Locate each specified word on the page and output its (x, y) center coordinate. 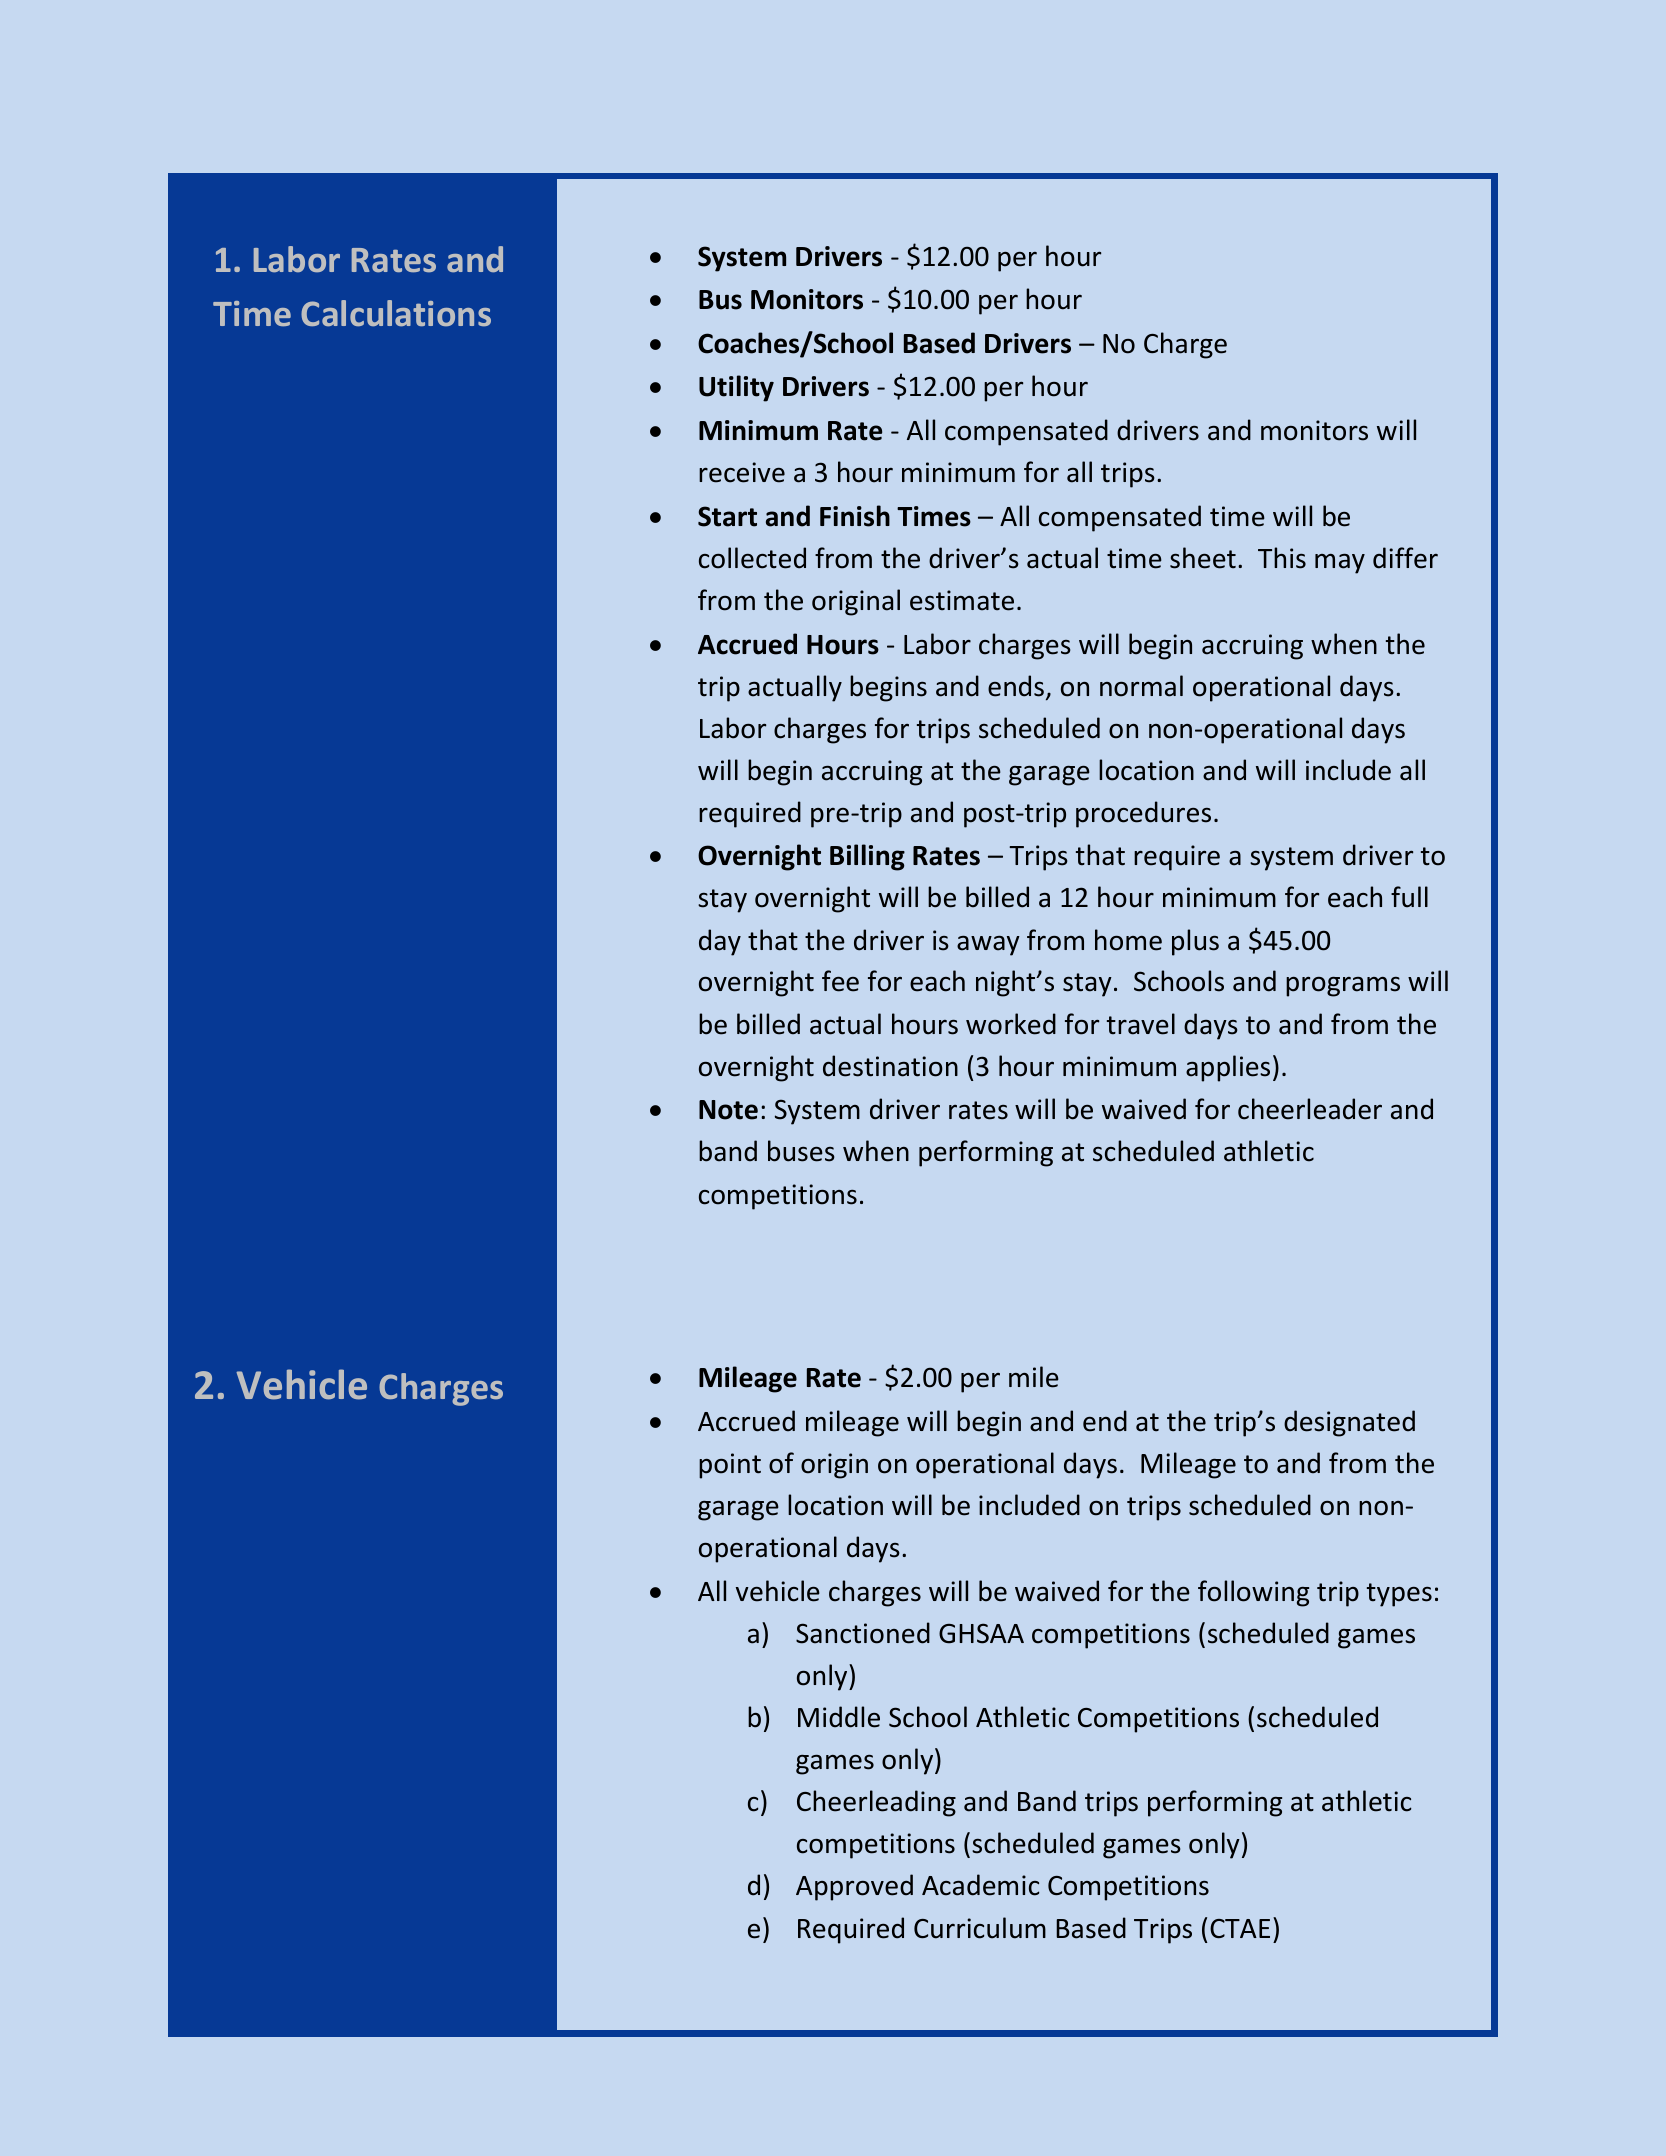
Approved (854, 1887)
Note (728, 1110)
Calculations (396, 313)
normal (1141, 686)
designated (1349, 1423)
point (730, 1466)
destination (890, 1066)
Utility (736, 388)
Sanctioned (863, 1633)
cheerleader (1310, 1109)
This (1282, 558)
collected (752, 558)
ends (1016, 686)
